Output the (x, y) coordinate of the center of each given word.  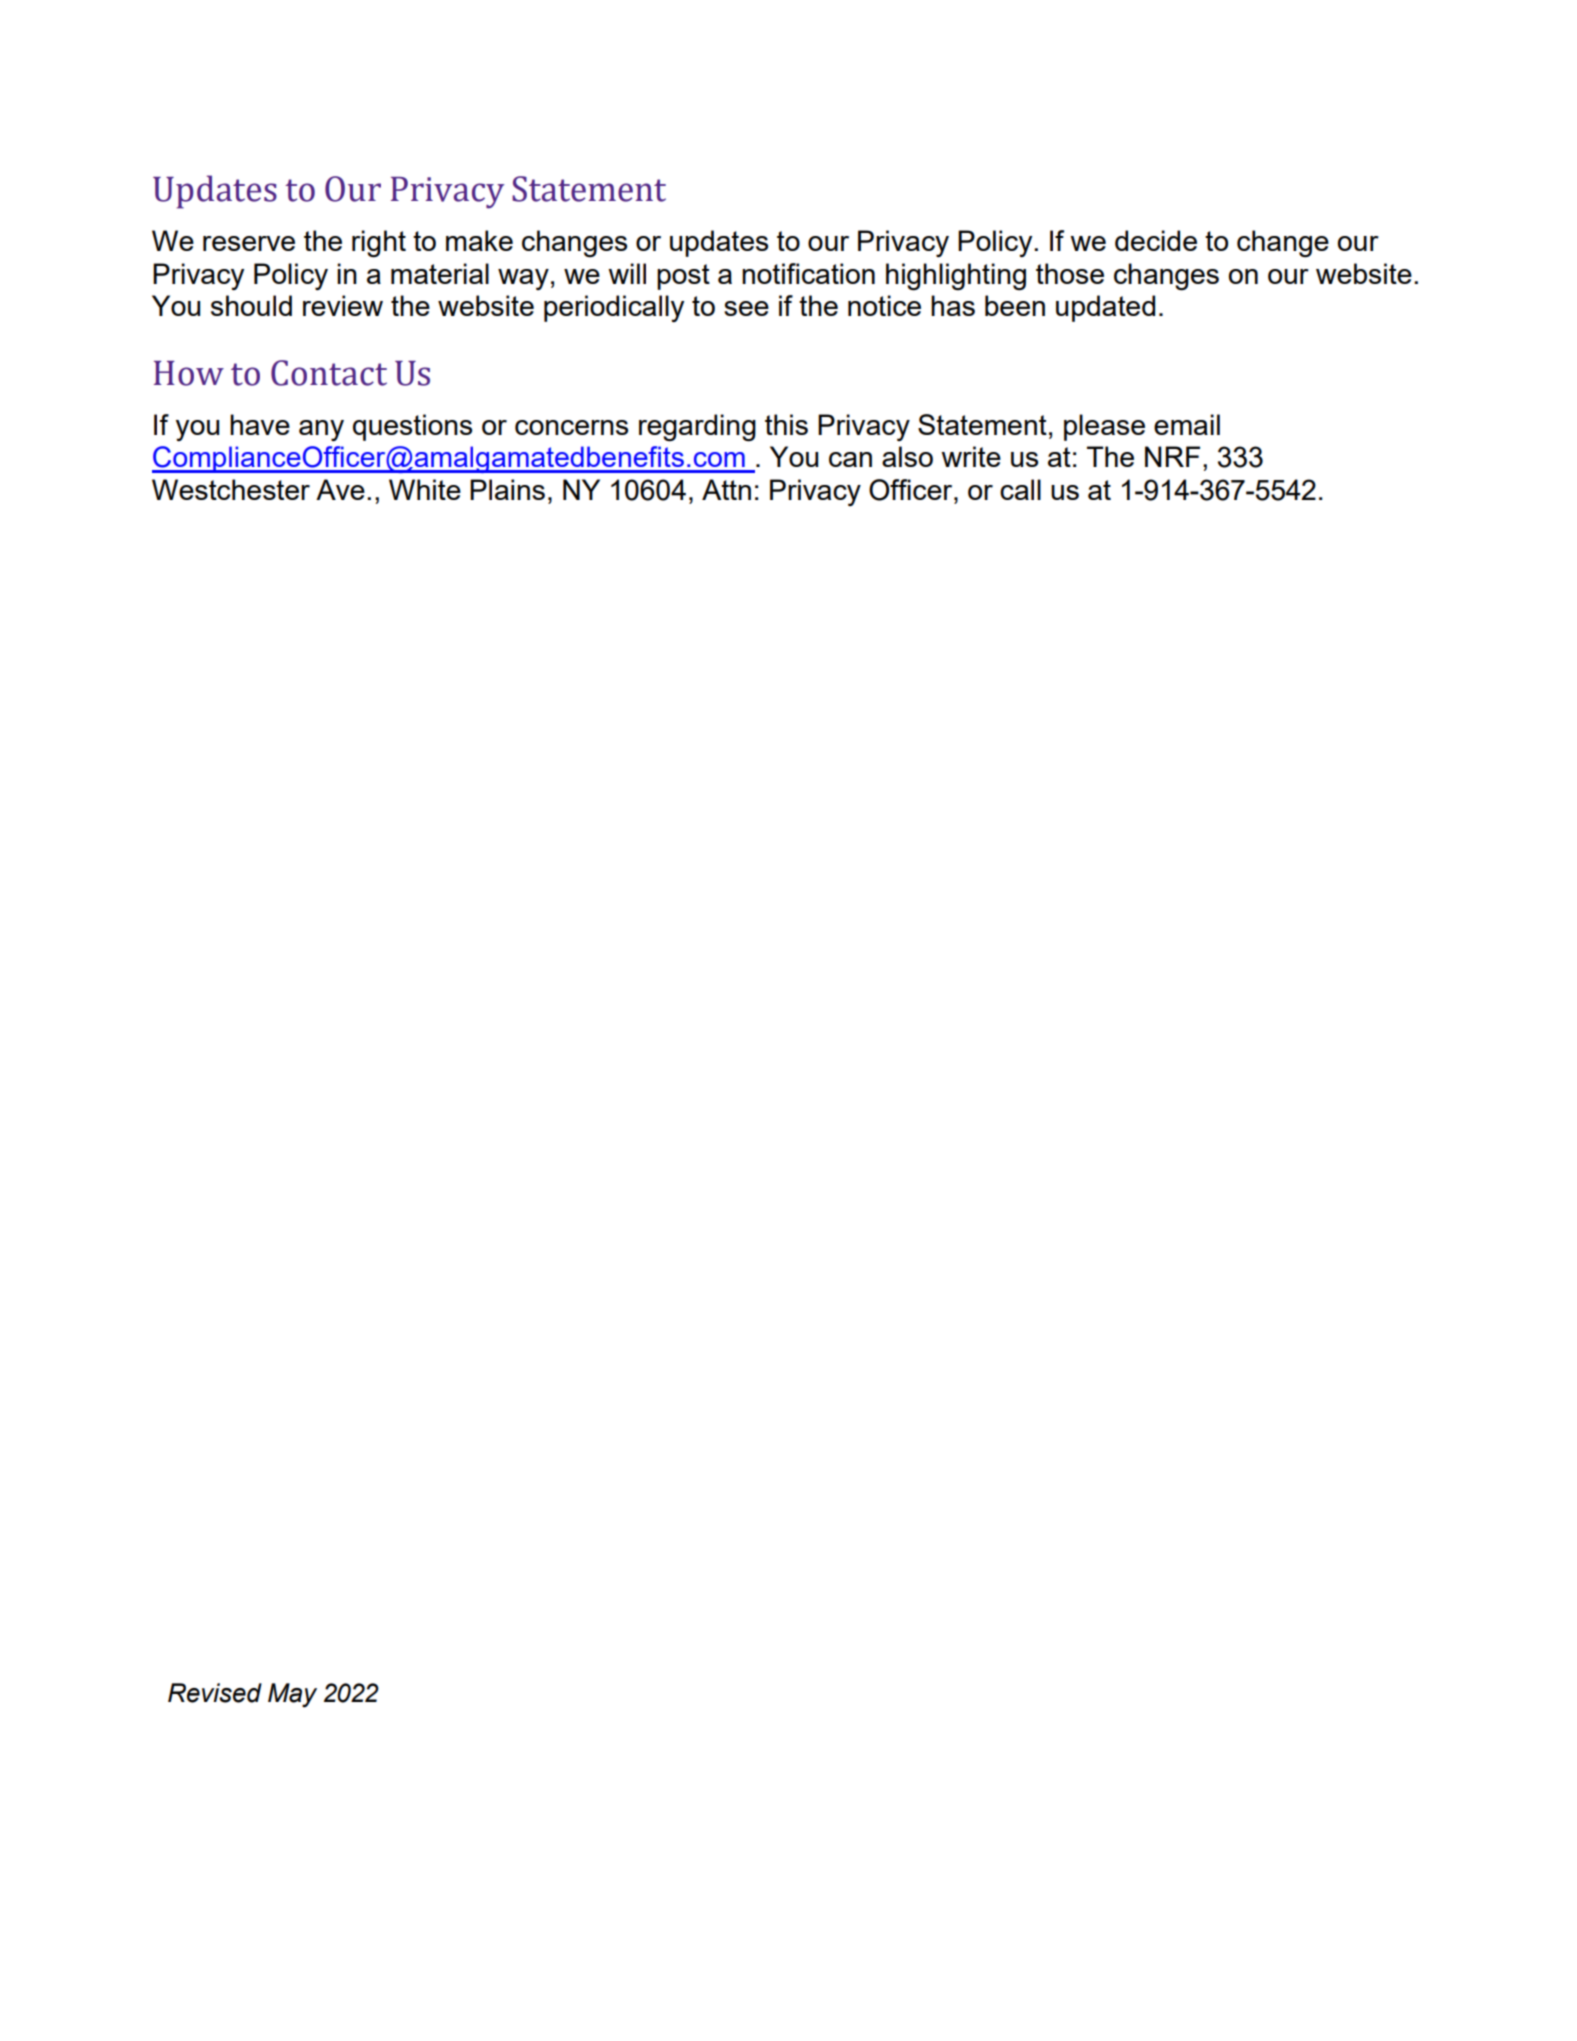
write (971, 456)
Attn (726, 489)
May (292, 1695)
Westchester (231, 489)
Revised (215, 1693)
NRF (1172, 456)
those (1070, 273)
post (683, 277)
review (343, 305)
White (425, 489)
